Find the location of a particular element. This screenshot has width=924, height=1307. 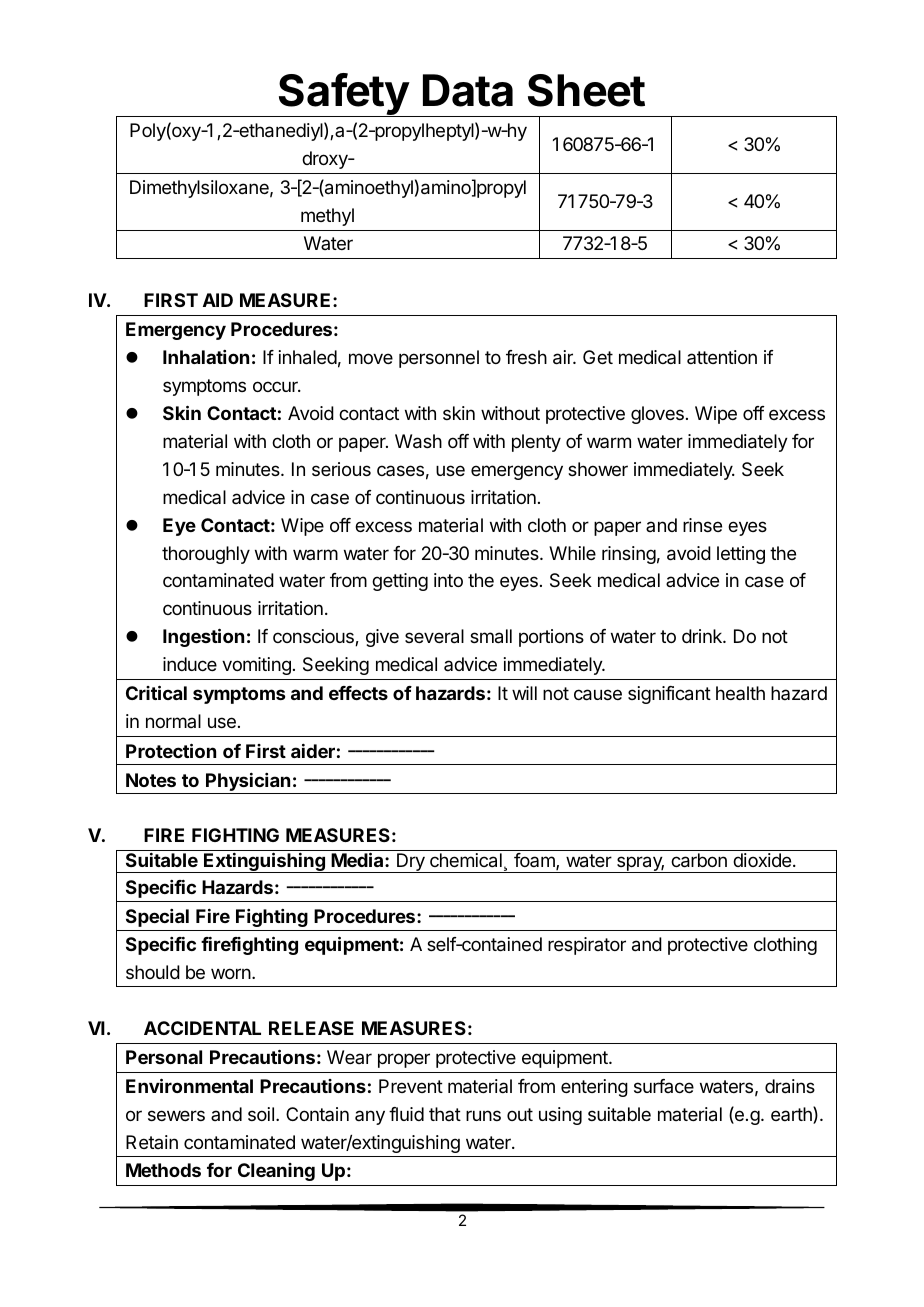

soil is located at coordinates (261, 1114).
